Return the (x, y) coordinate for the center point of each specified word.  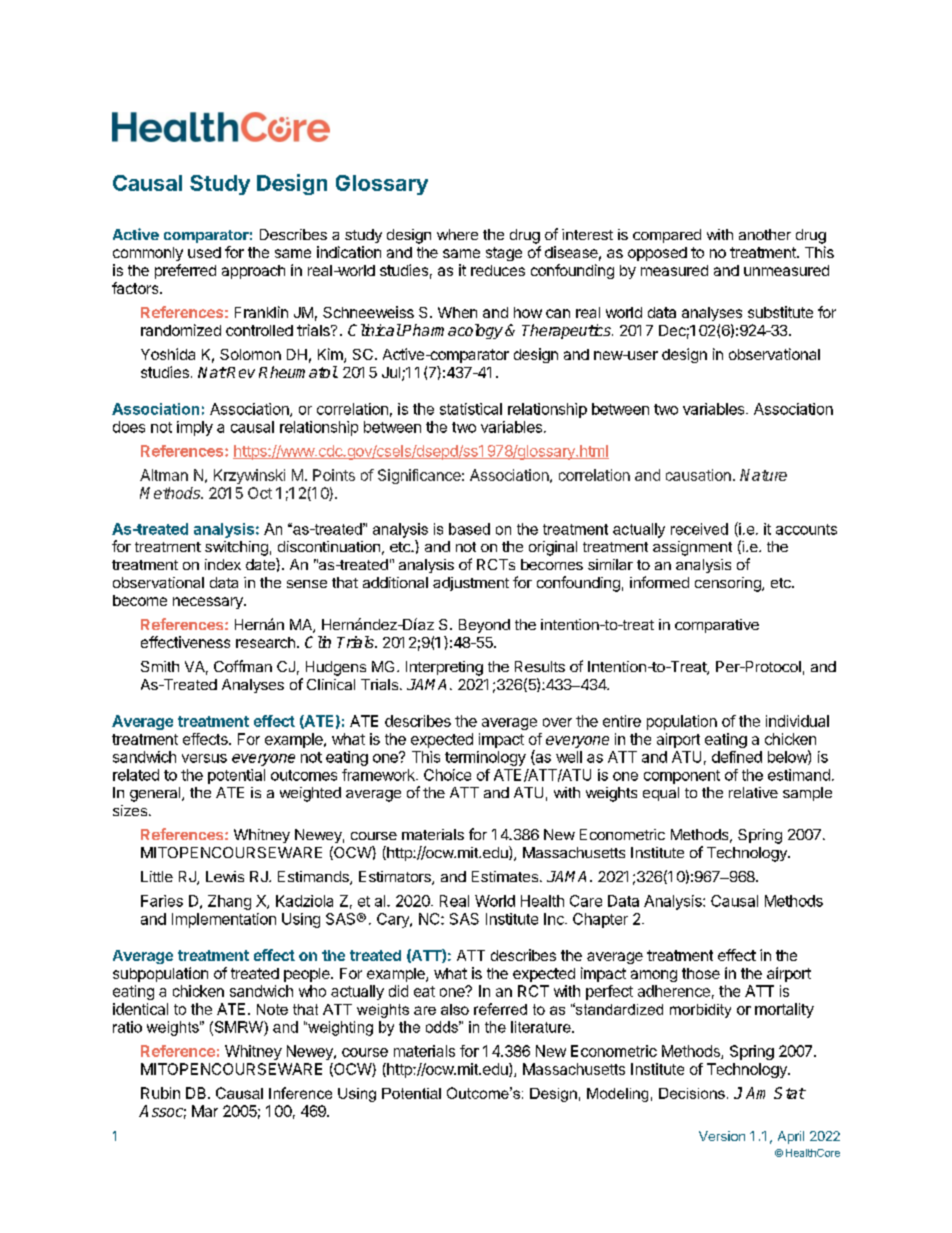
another (765, 234)
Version (722, 1136)
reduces (498, 270)
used (204, 252)
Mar (205, 1111)
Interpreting (444, 668)
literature (542, 1027)
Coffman (243, 666)
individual (797, 721)
